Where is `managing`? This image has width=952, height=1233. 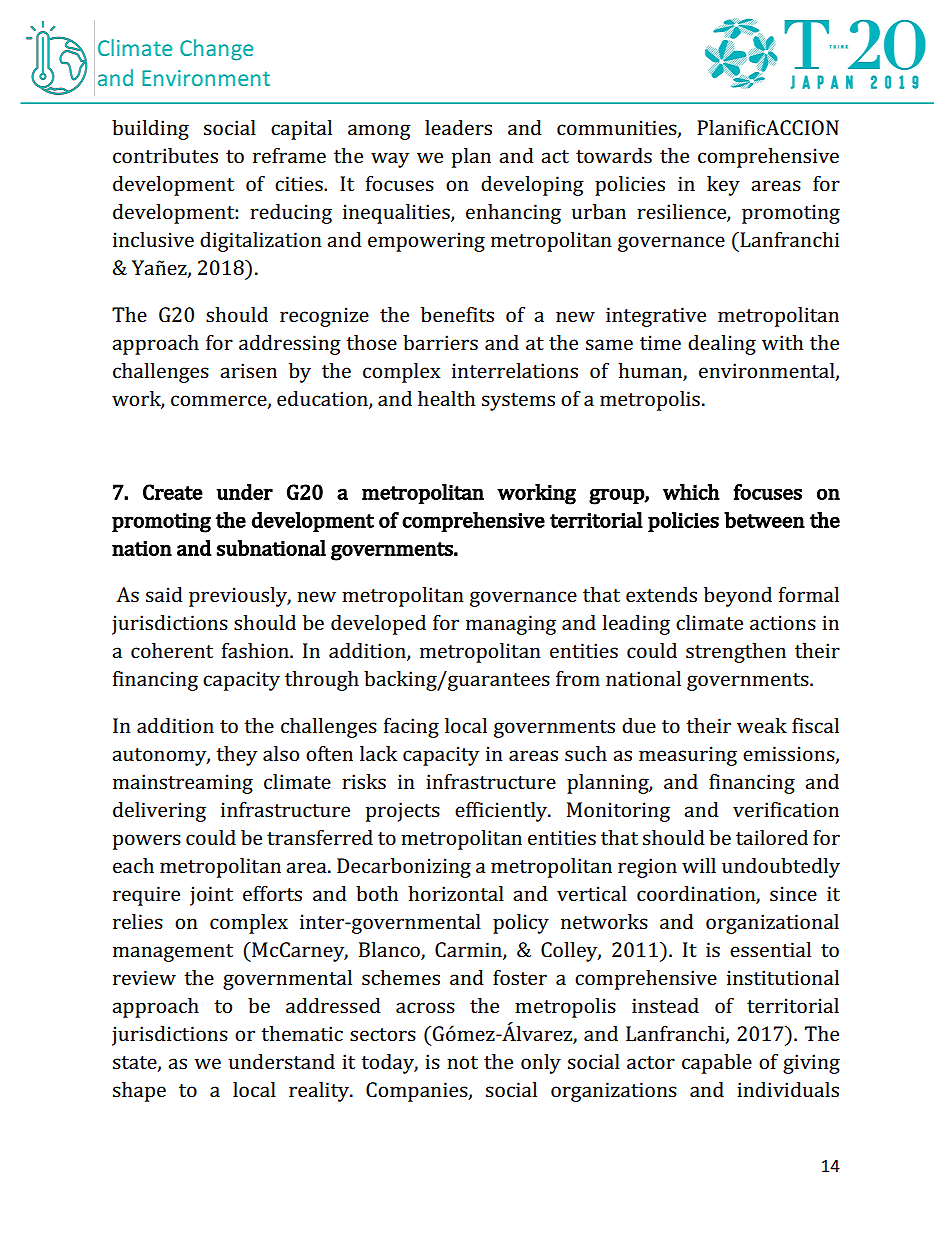
managing is located at coordinates (511, 625).
